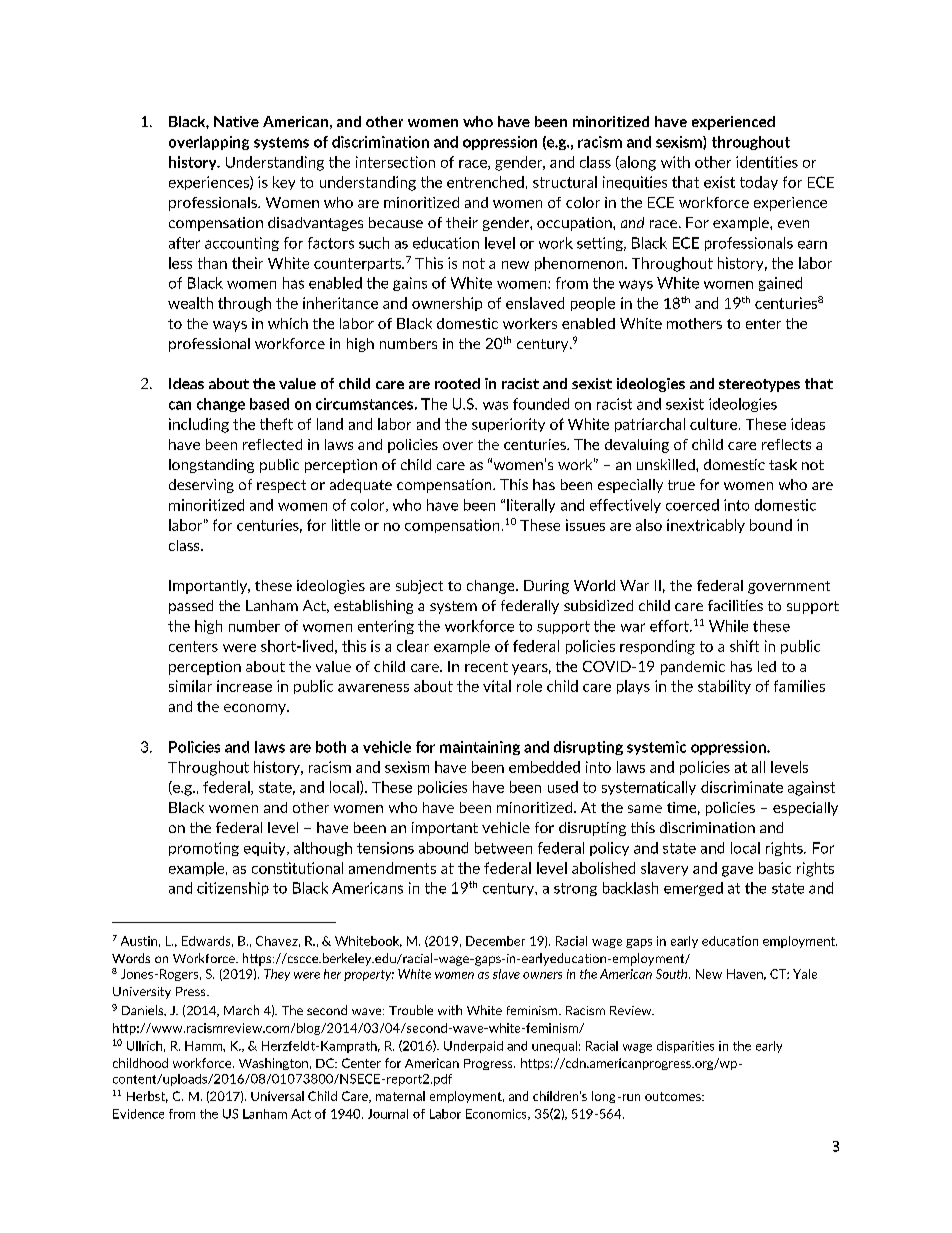  What do you see at coordinates (485, 182) in the image?
I see `entrenched` at bounding box center [485, 182].
